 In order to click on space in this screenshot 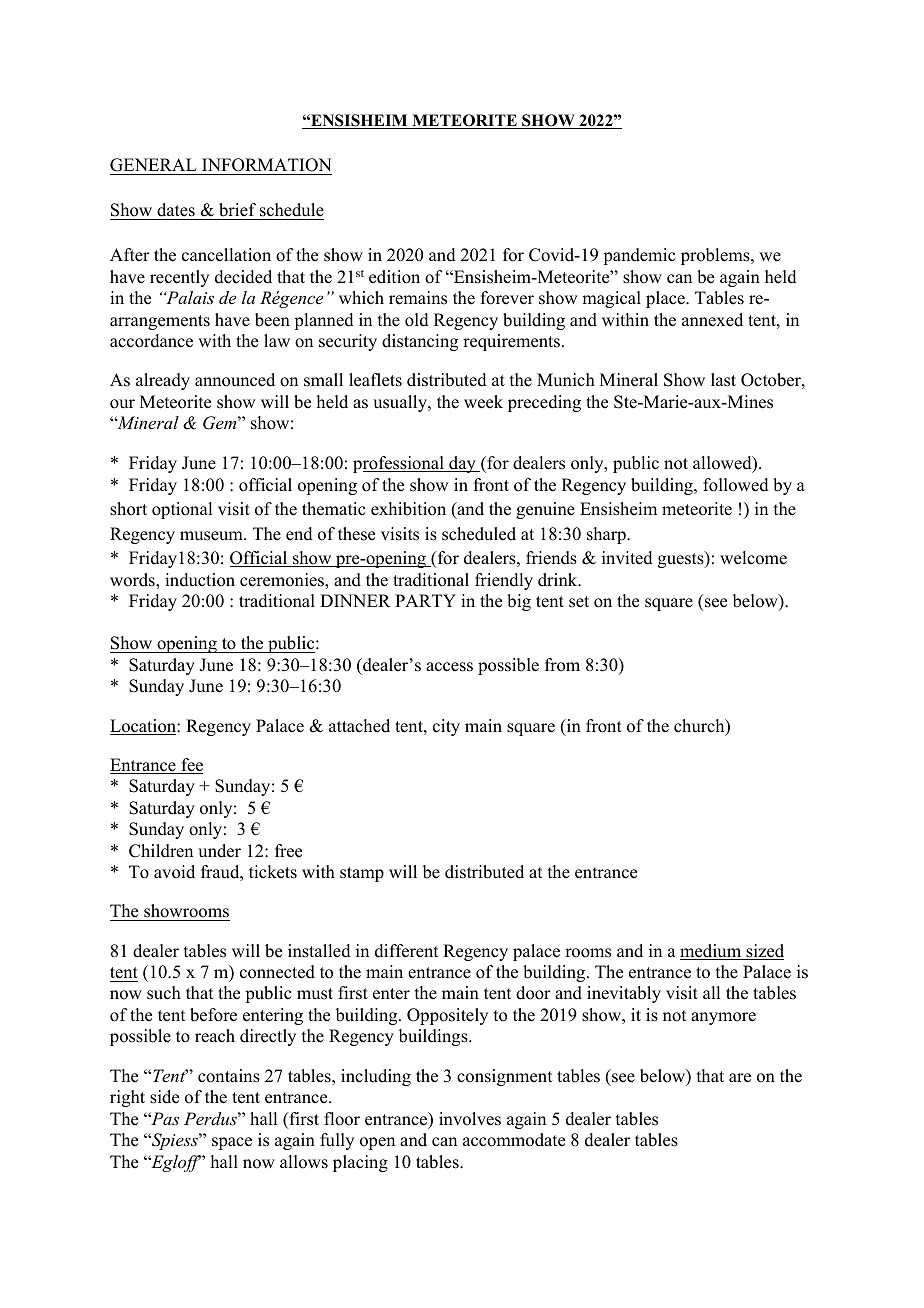, I will do `click(232, 1143)`.
